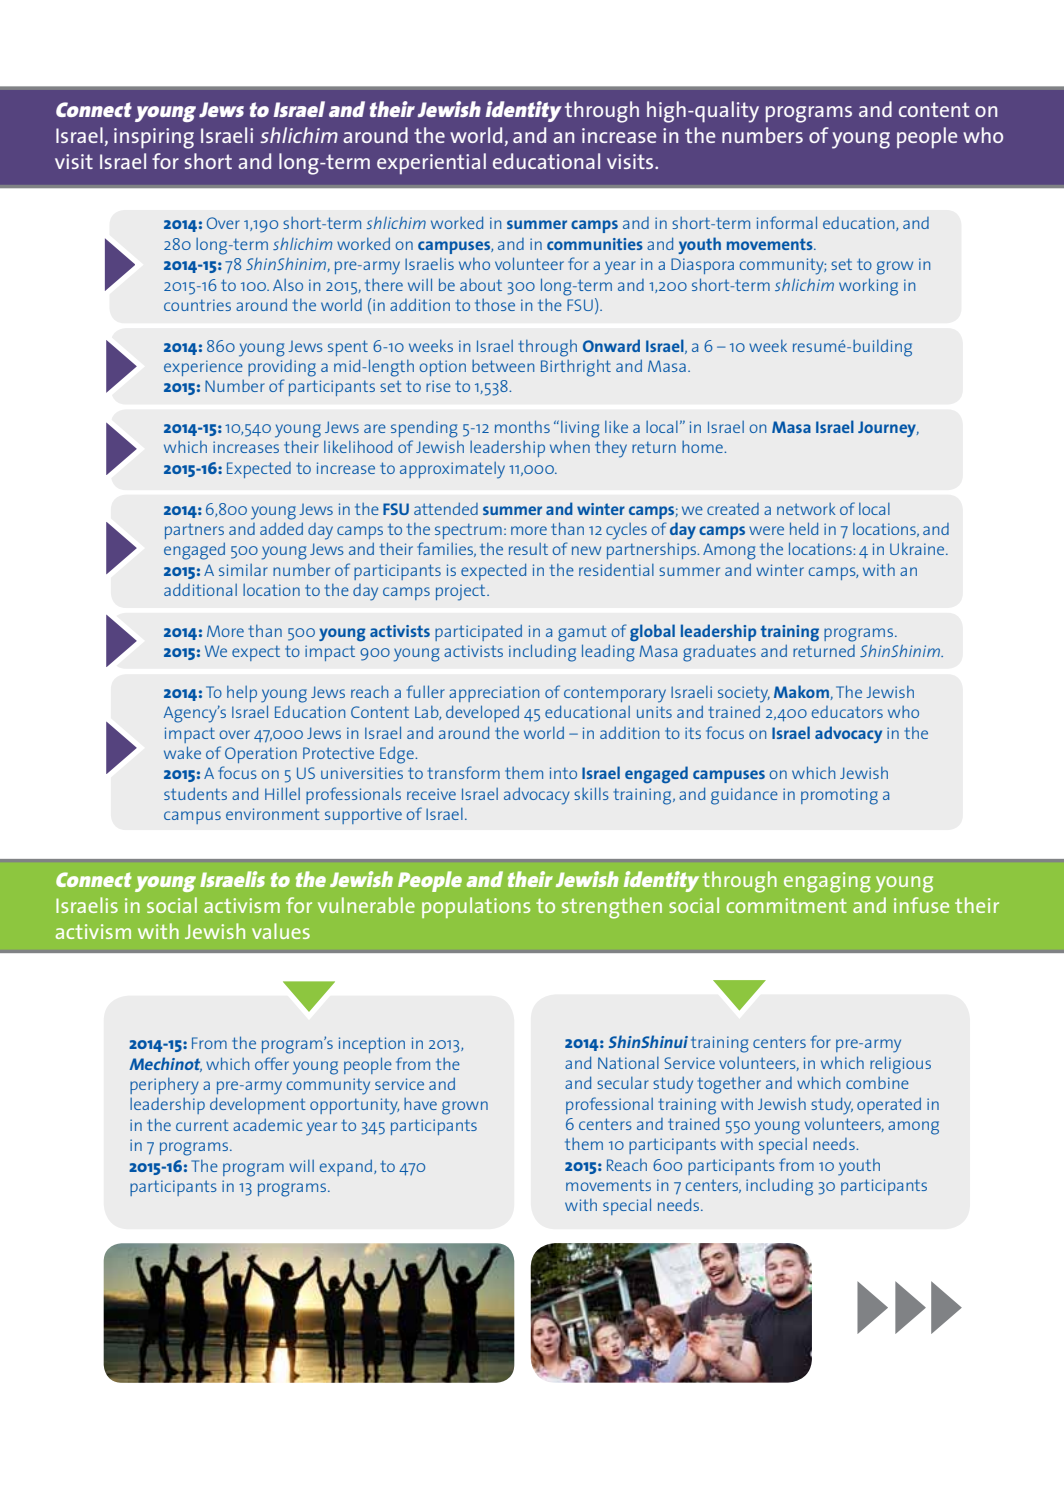 Image resolution: width=1064 pixels, height=1504 pixels. Describe the element at coordinates (563, 773) in the screenshot. I see `into` at that location.
